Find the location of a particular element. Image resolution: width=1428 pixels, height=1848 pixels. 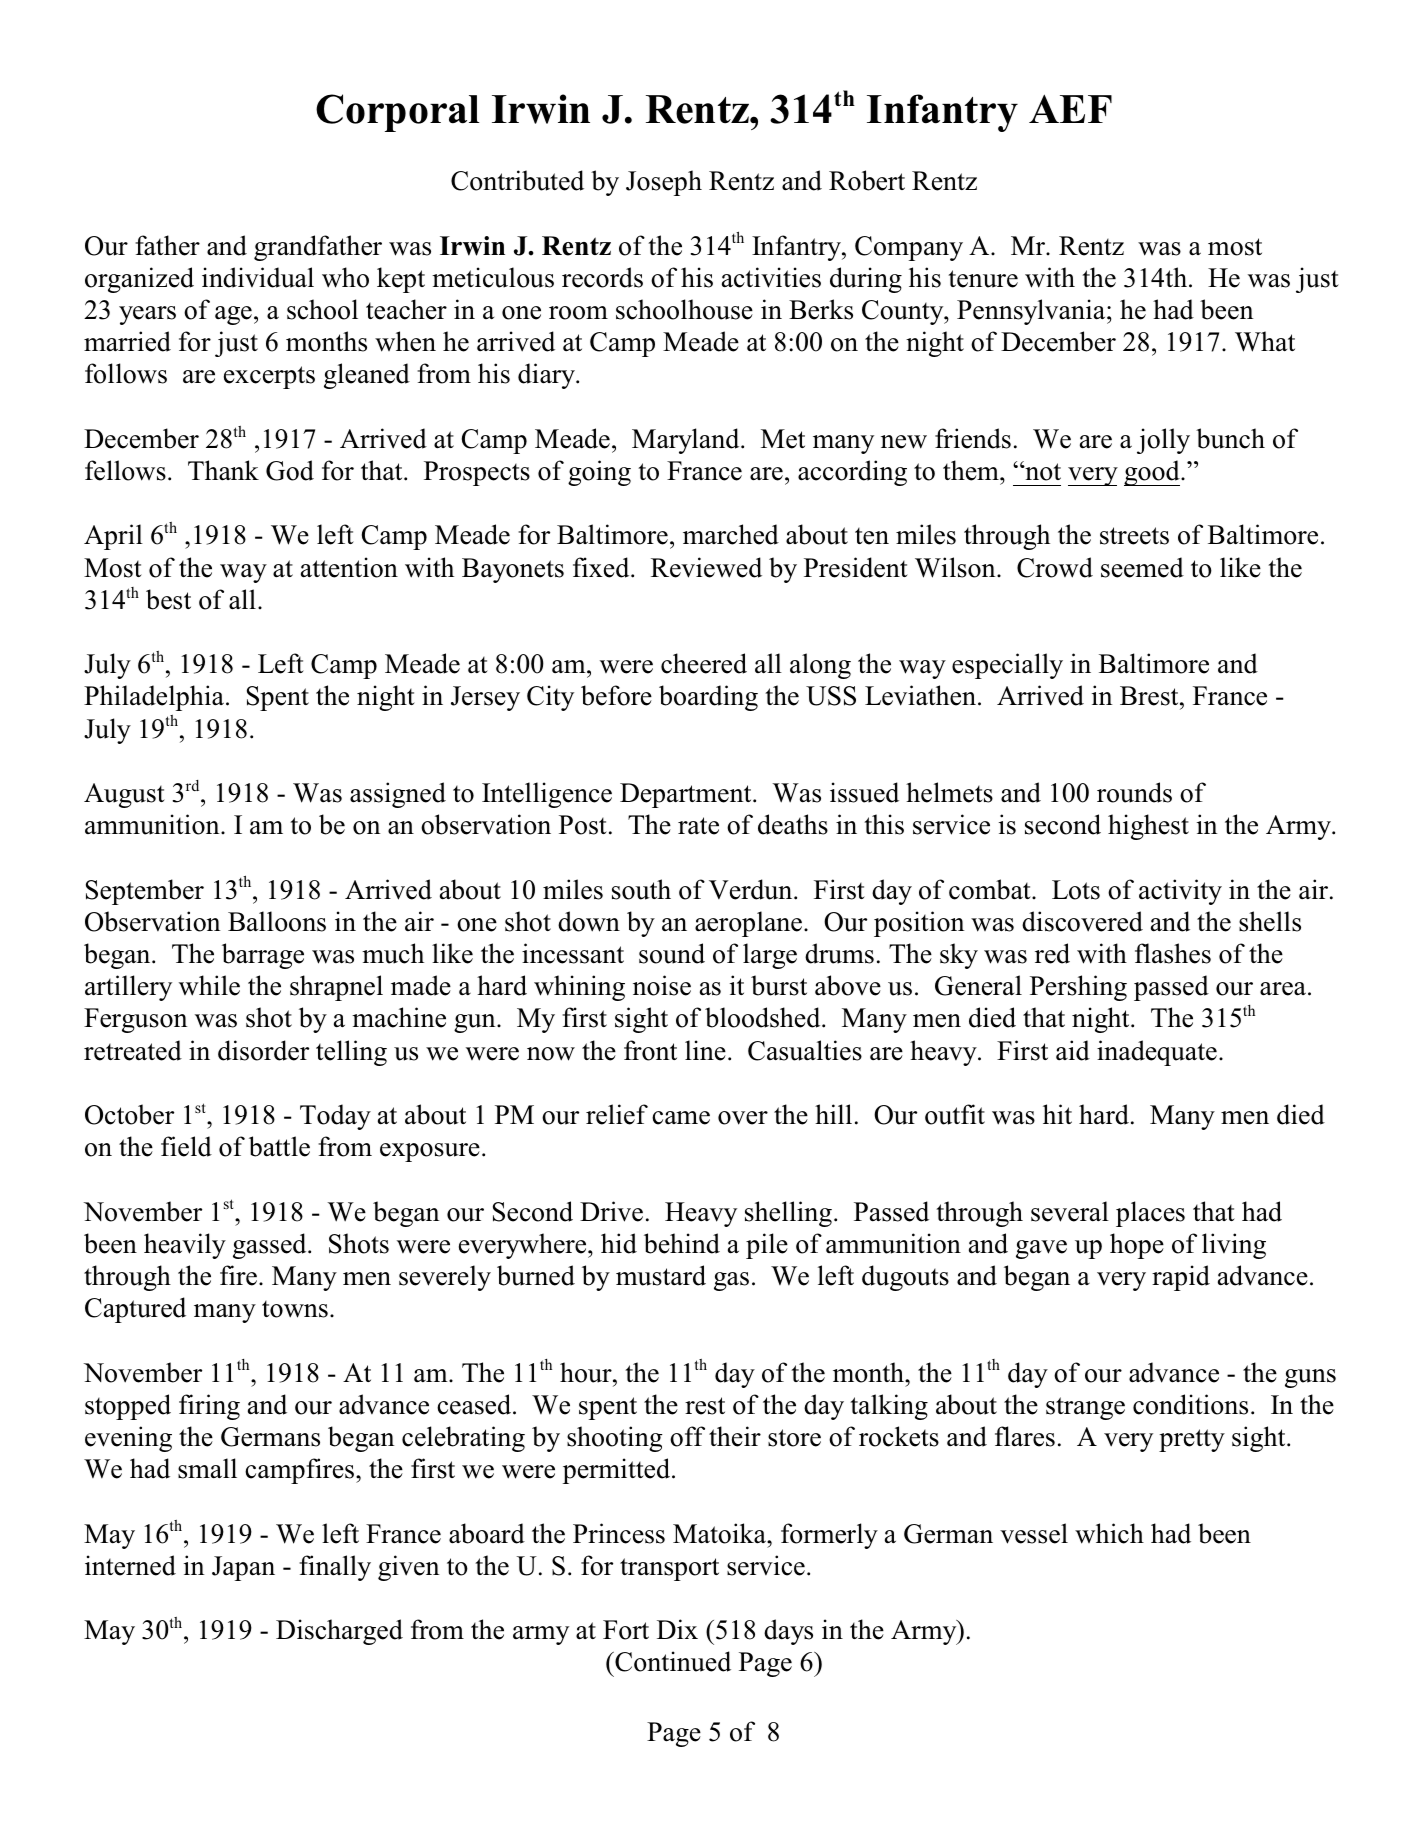

Japan is located at coordinates (243, 1568).
